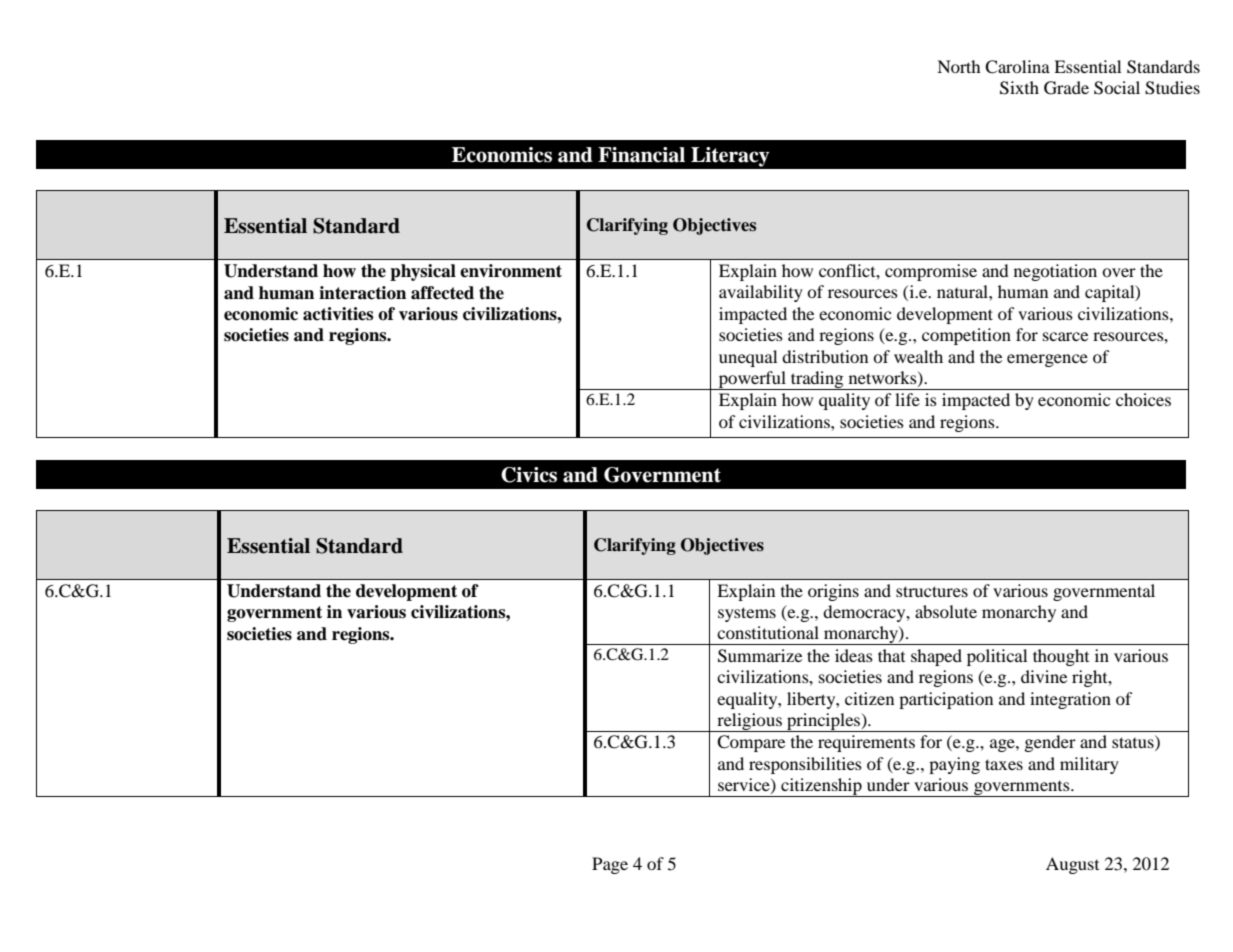 This image has height=952, width=1233. Describe the element at coordinates (1066, 88) in the image. I see `Grade` at that location.
